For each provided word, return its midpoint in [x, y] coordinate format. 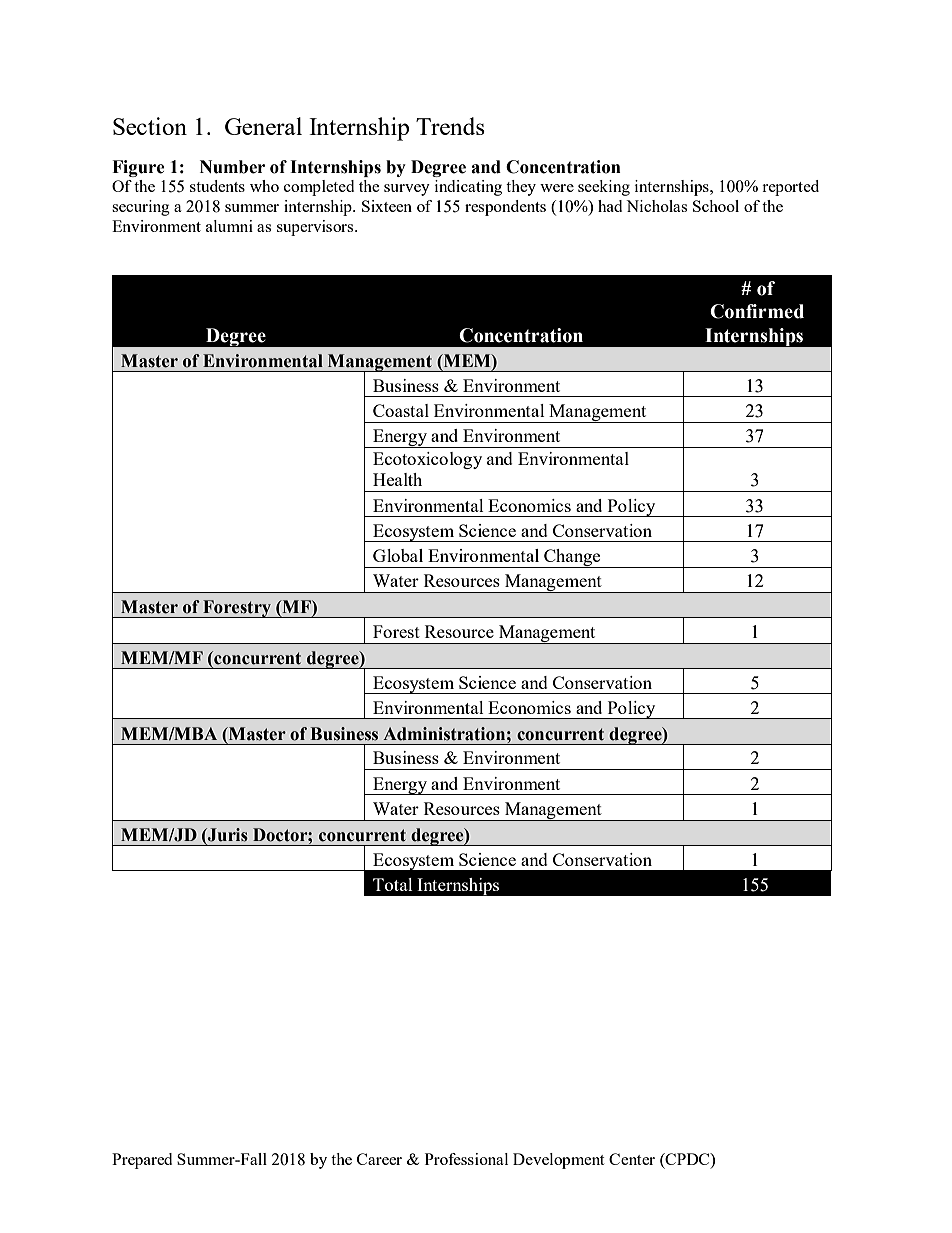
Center [632, 1159]
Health [397, 479]
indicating [468, 188]
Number [232, 167]
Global [398, 555]
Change [572, 558]
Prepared [142, 1161]
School [716, 206]
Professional [466, 1159]
